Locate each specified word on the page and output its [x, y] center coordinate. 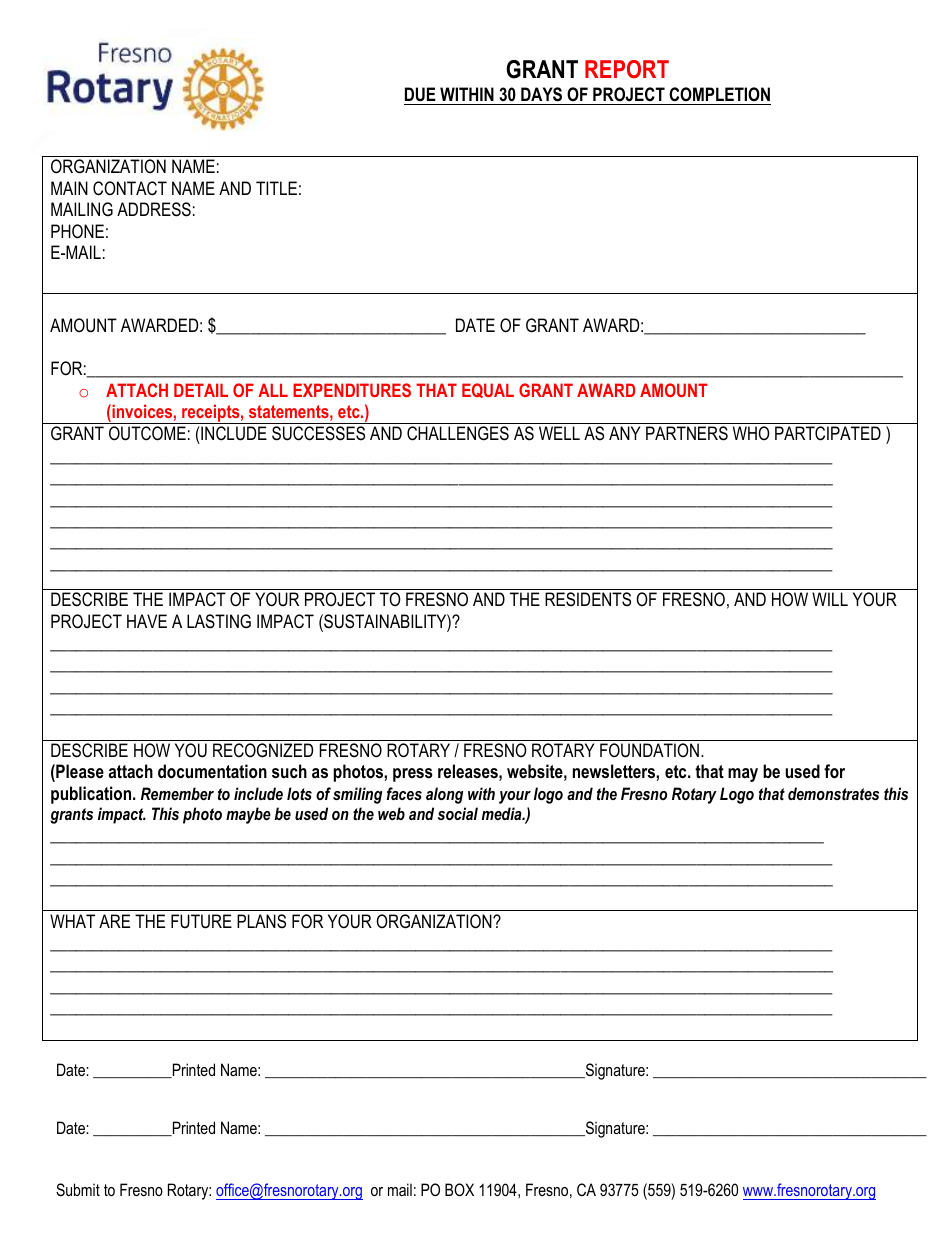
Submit [78, 1190]
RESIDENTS [588, 599]
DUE [420, 94]
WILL [830, 599]
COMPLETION [719, 94]
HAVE [147, 621]
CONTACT [130, 188]
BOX [459, 1189]
